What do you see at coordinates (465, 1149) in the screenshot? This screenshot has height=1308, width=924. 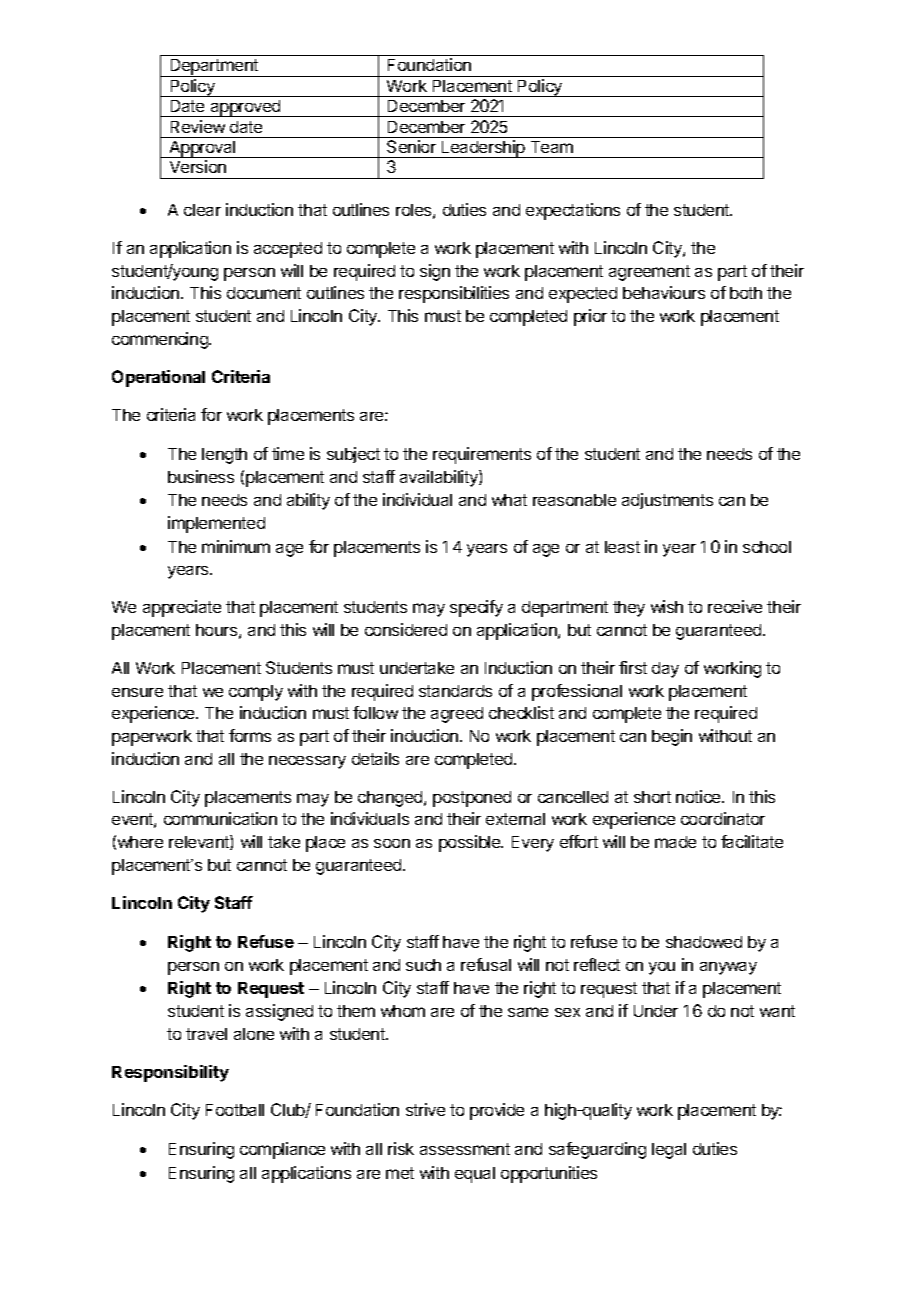 I see `assessment` at bounding box center [465, 1149].
